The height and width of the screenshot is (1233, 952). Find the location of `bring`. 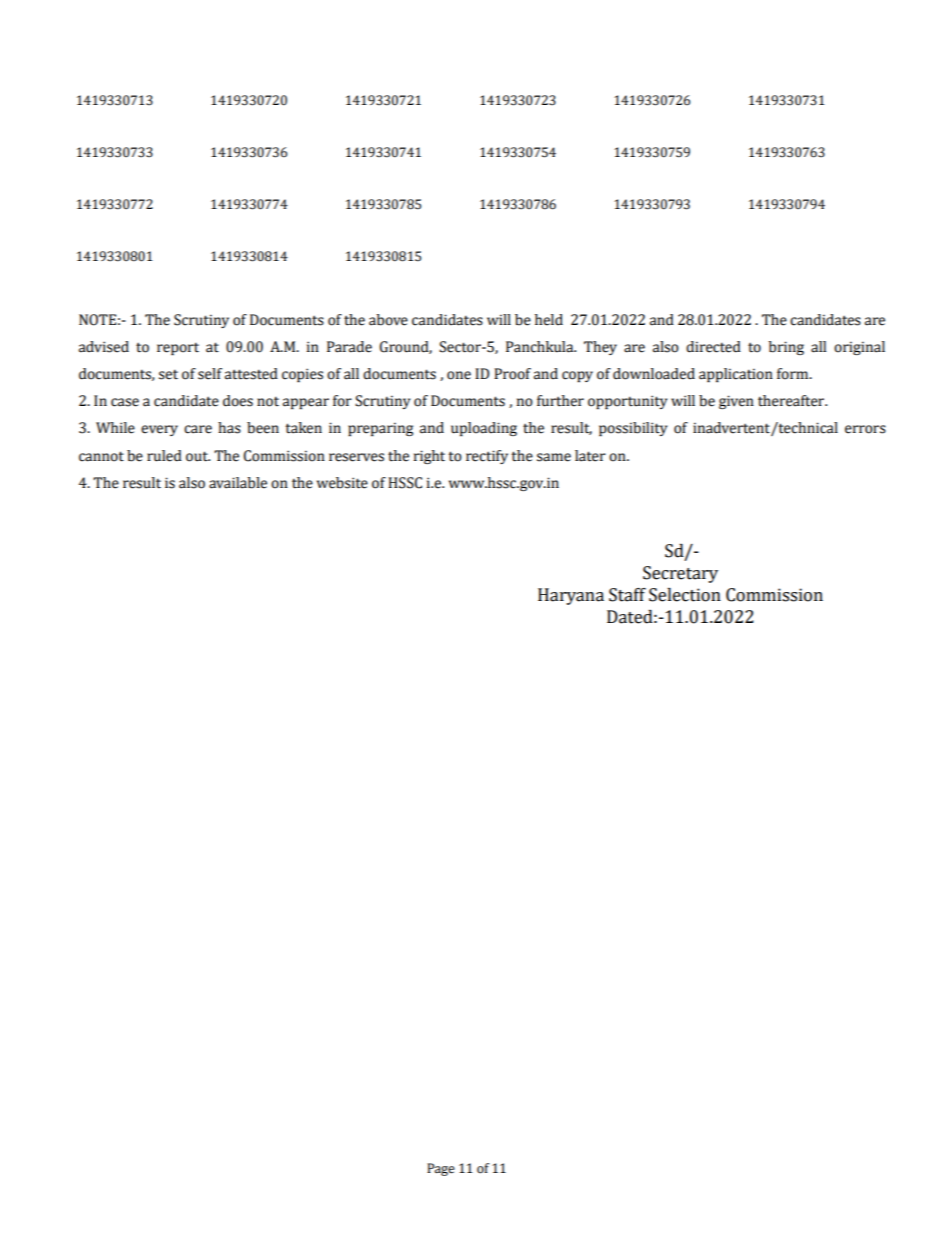

bring is located at coordinates (786, 348).
